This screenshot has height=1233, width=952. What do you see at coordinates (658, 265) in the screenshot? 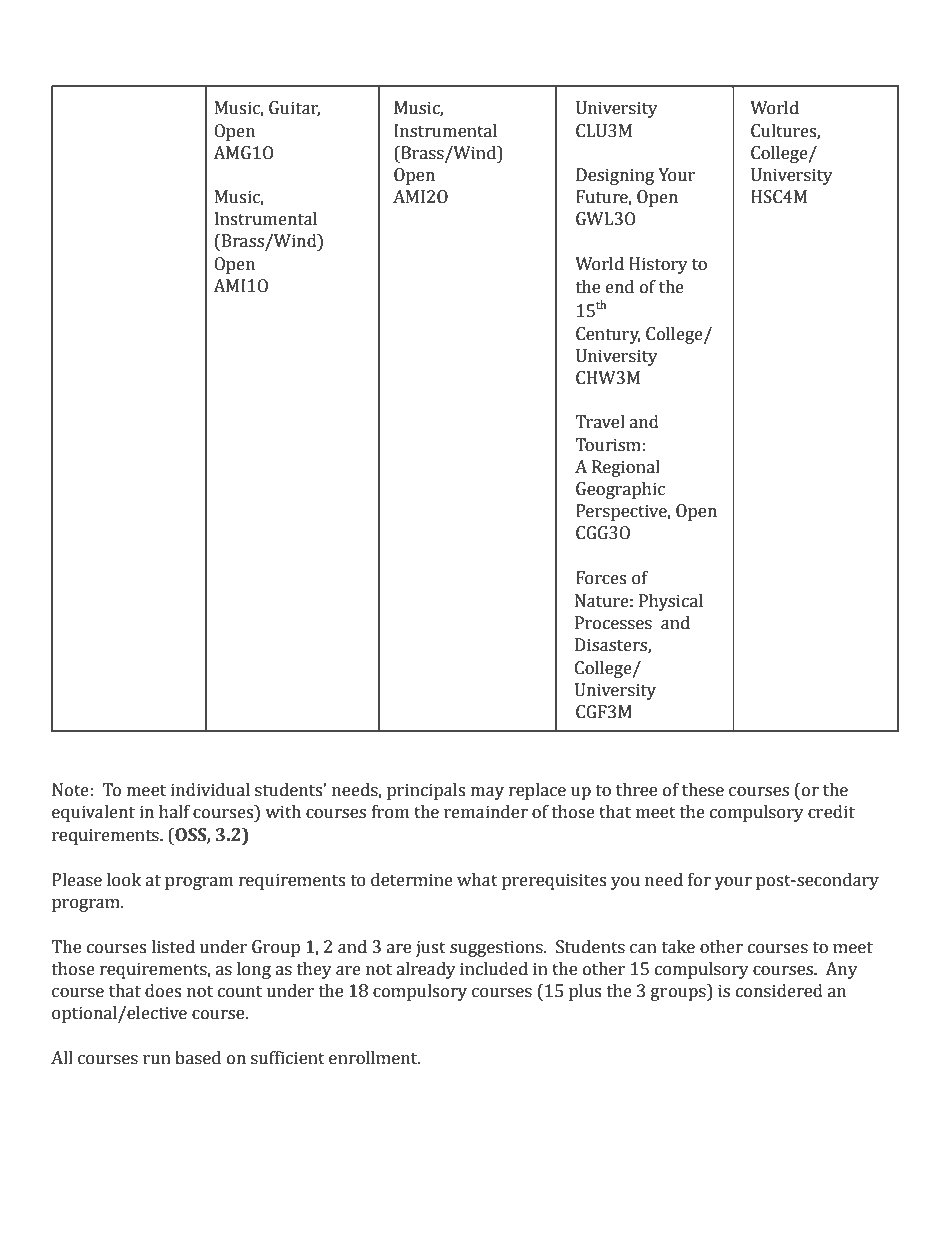
I see `History` at bounding box center [658, 265].
